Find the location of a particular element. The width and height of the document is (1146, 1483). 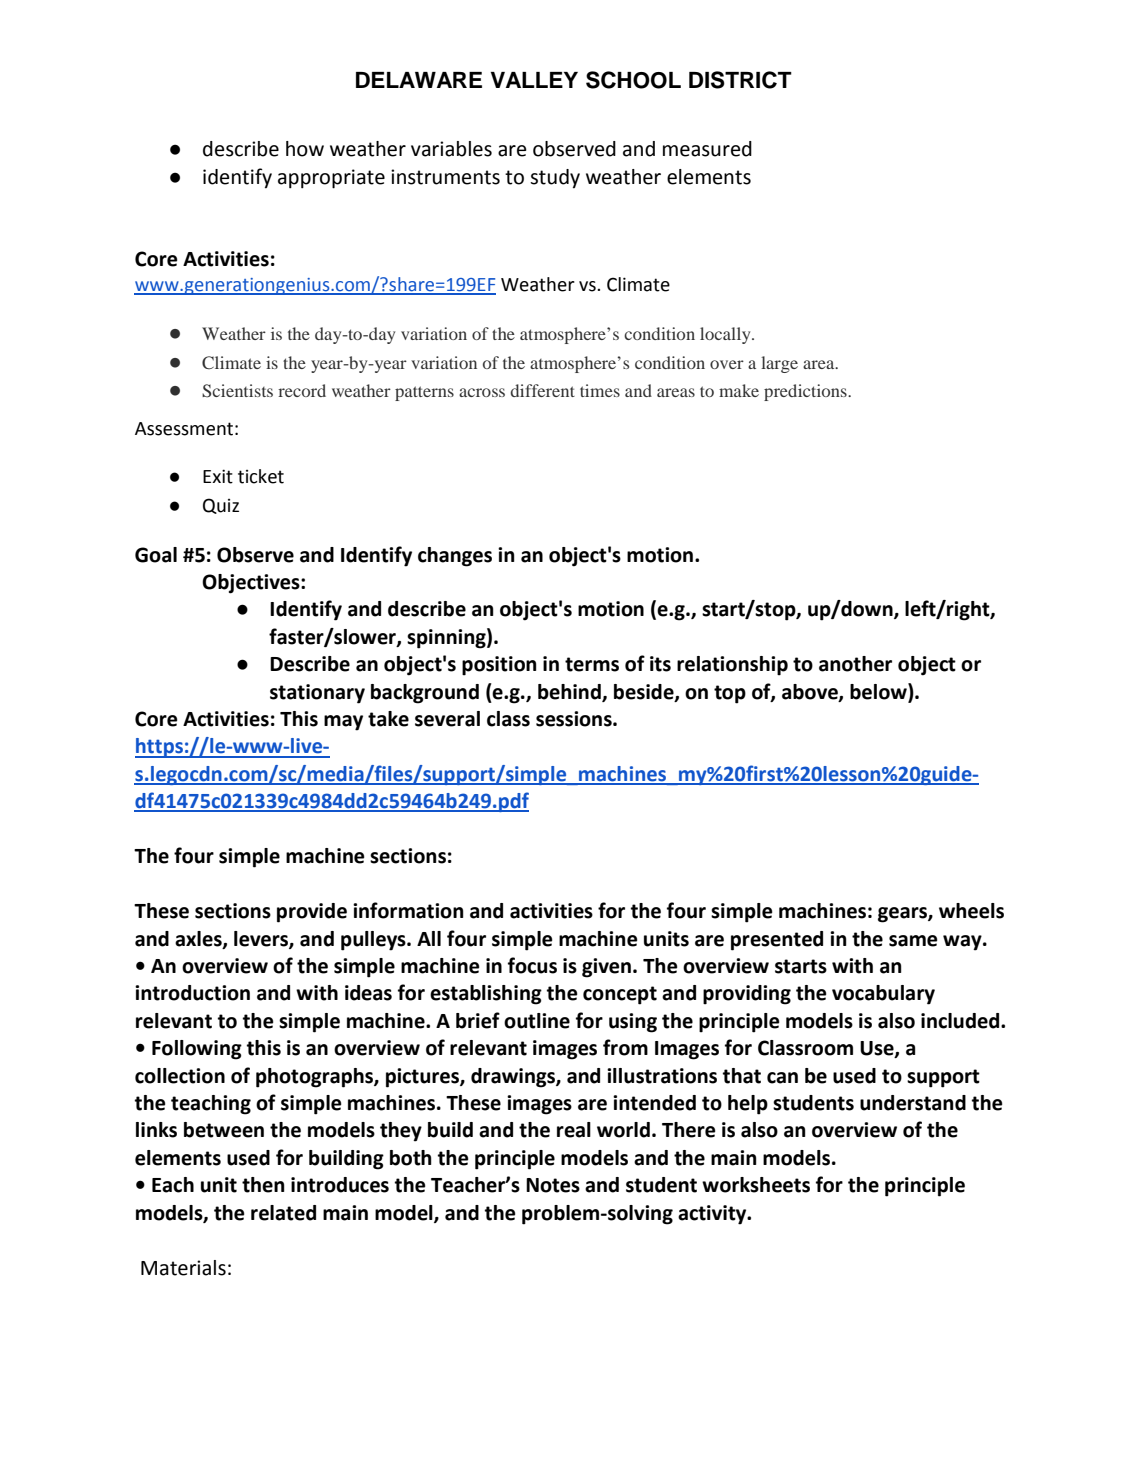

how is located at coordinates (305, 149).
